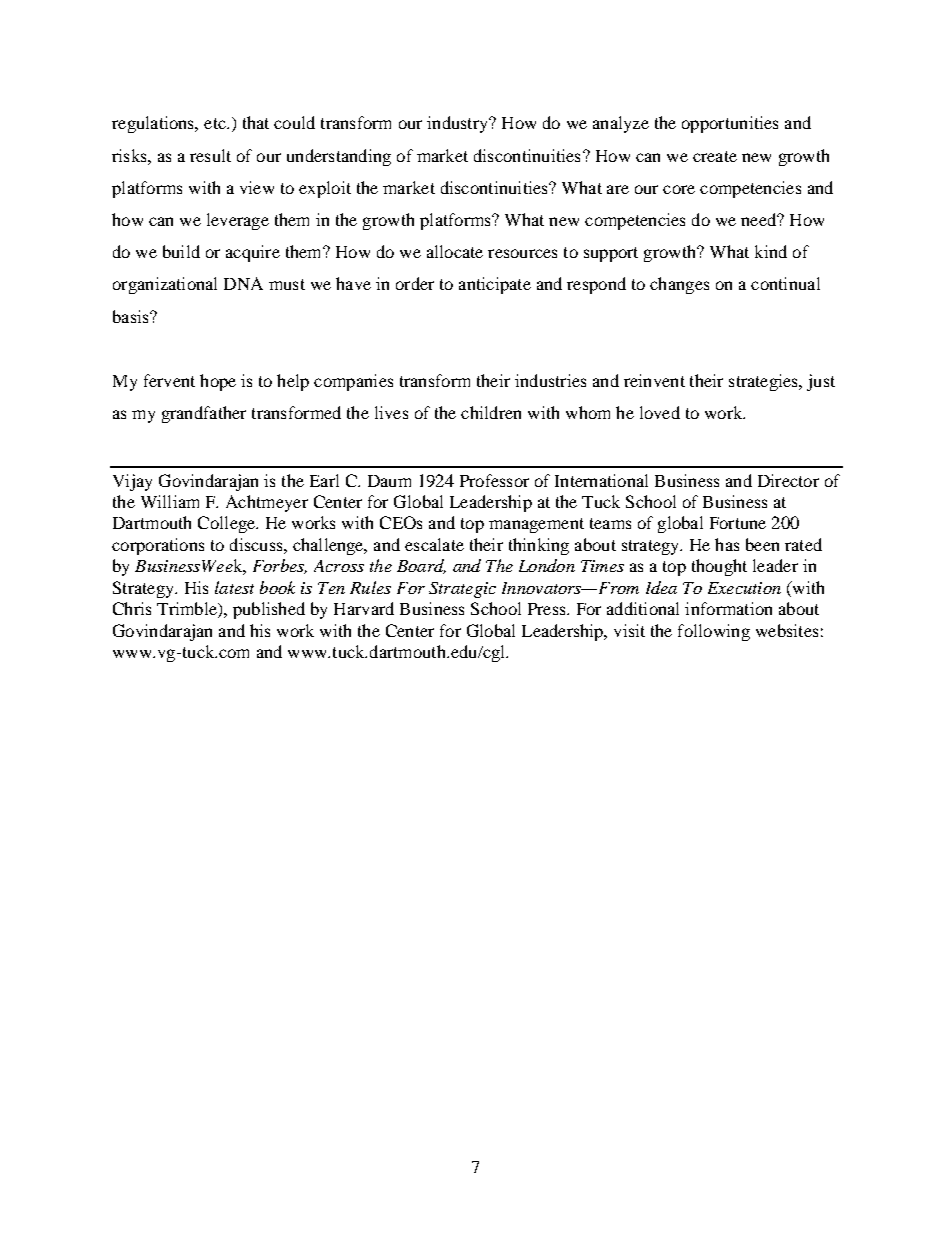 This screenshot has width=952, height=1233. What do you see at coordinates (218, 382) in the screenshot?
I see `hope` at bounding box center [218, 382].
